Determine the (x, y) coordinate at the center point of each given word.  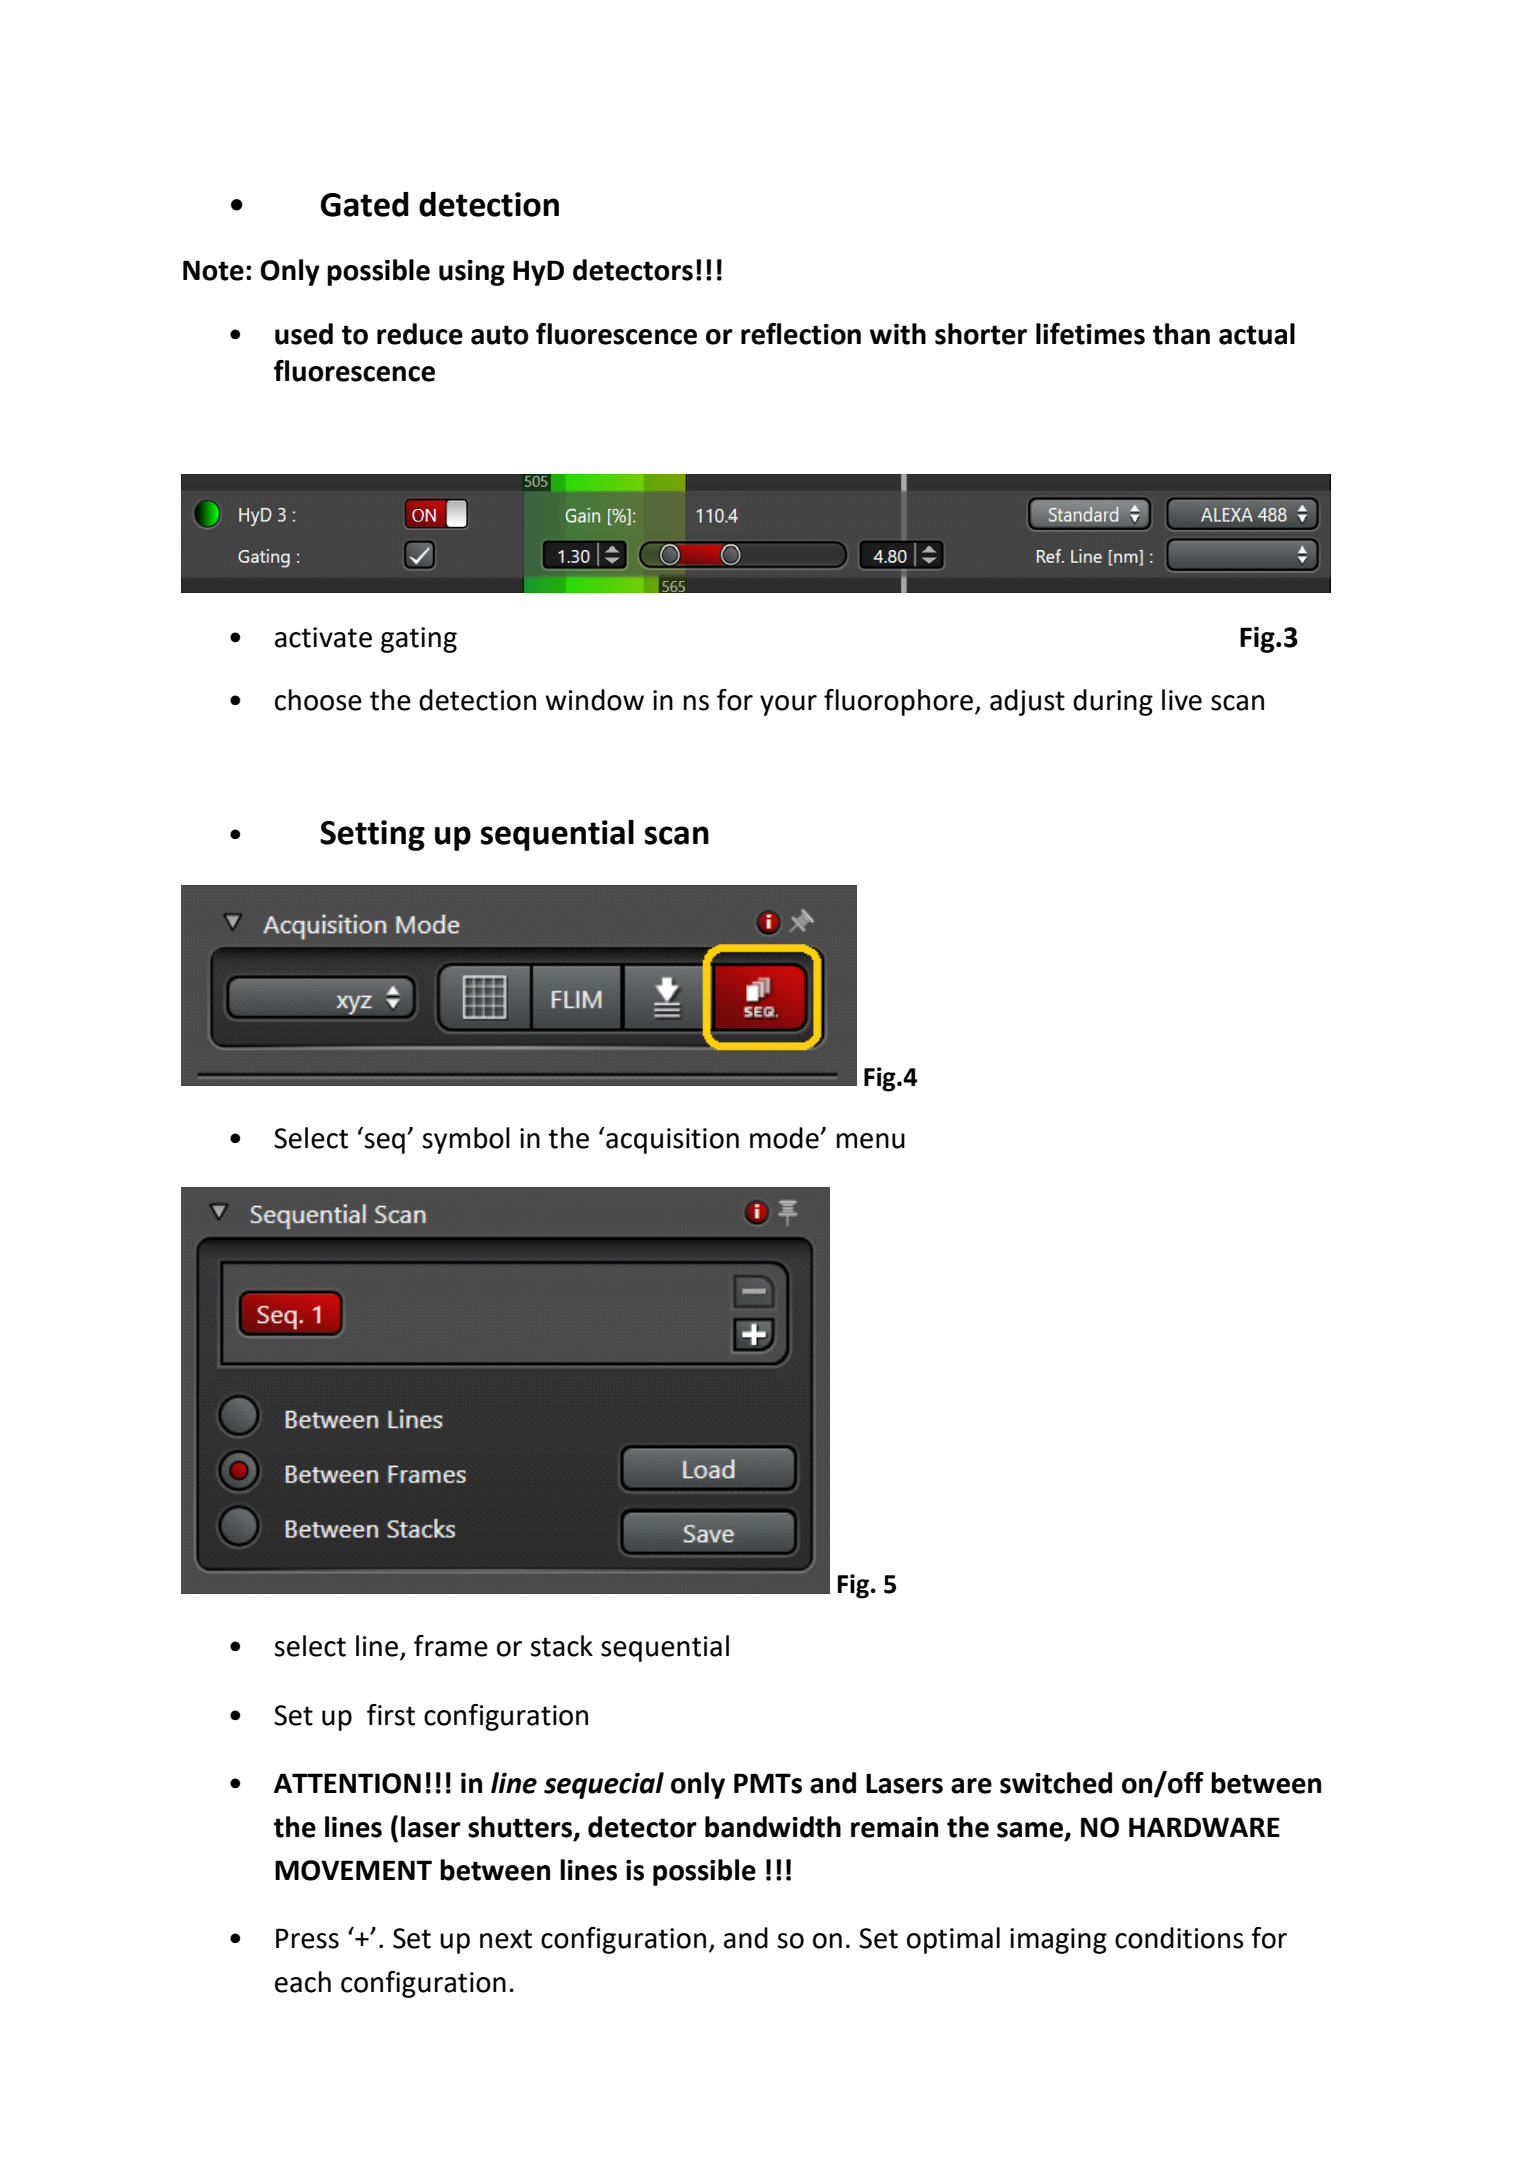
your (788, 705)
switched (1056, 1783)
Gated (365, 204)
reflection (801, 334)
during (1113, 702)
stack (561, 1646)
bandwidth (773, 1827)
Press (307, 1938)
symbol (466, 1140)
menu (871, 1141)
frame (451, 1646)
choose (318, 700)
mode (785, 1138)
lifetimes (1090, 334)
